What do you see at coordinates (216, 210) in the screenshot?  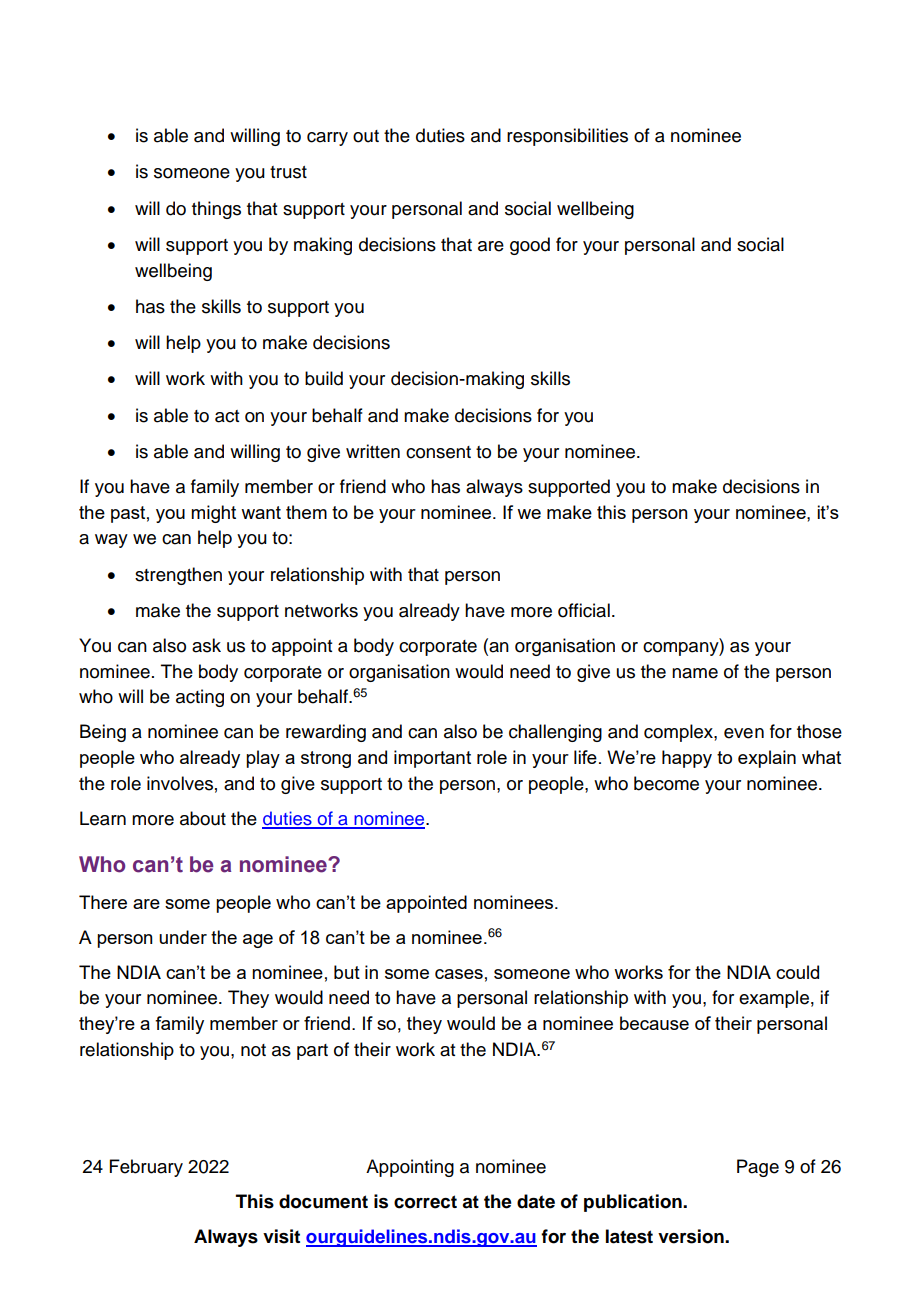 I see `things` at bounding box center [216, 210].
